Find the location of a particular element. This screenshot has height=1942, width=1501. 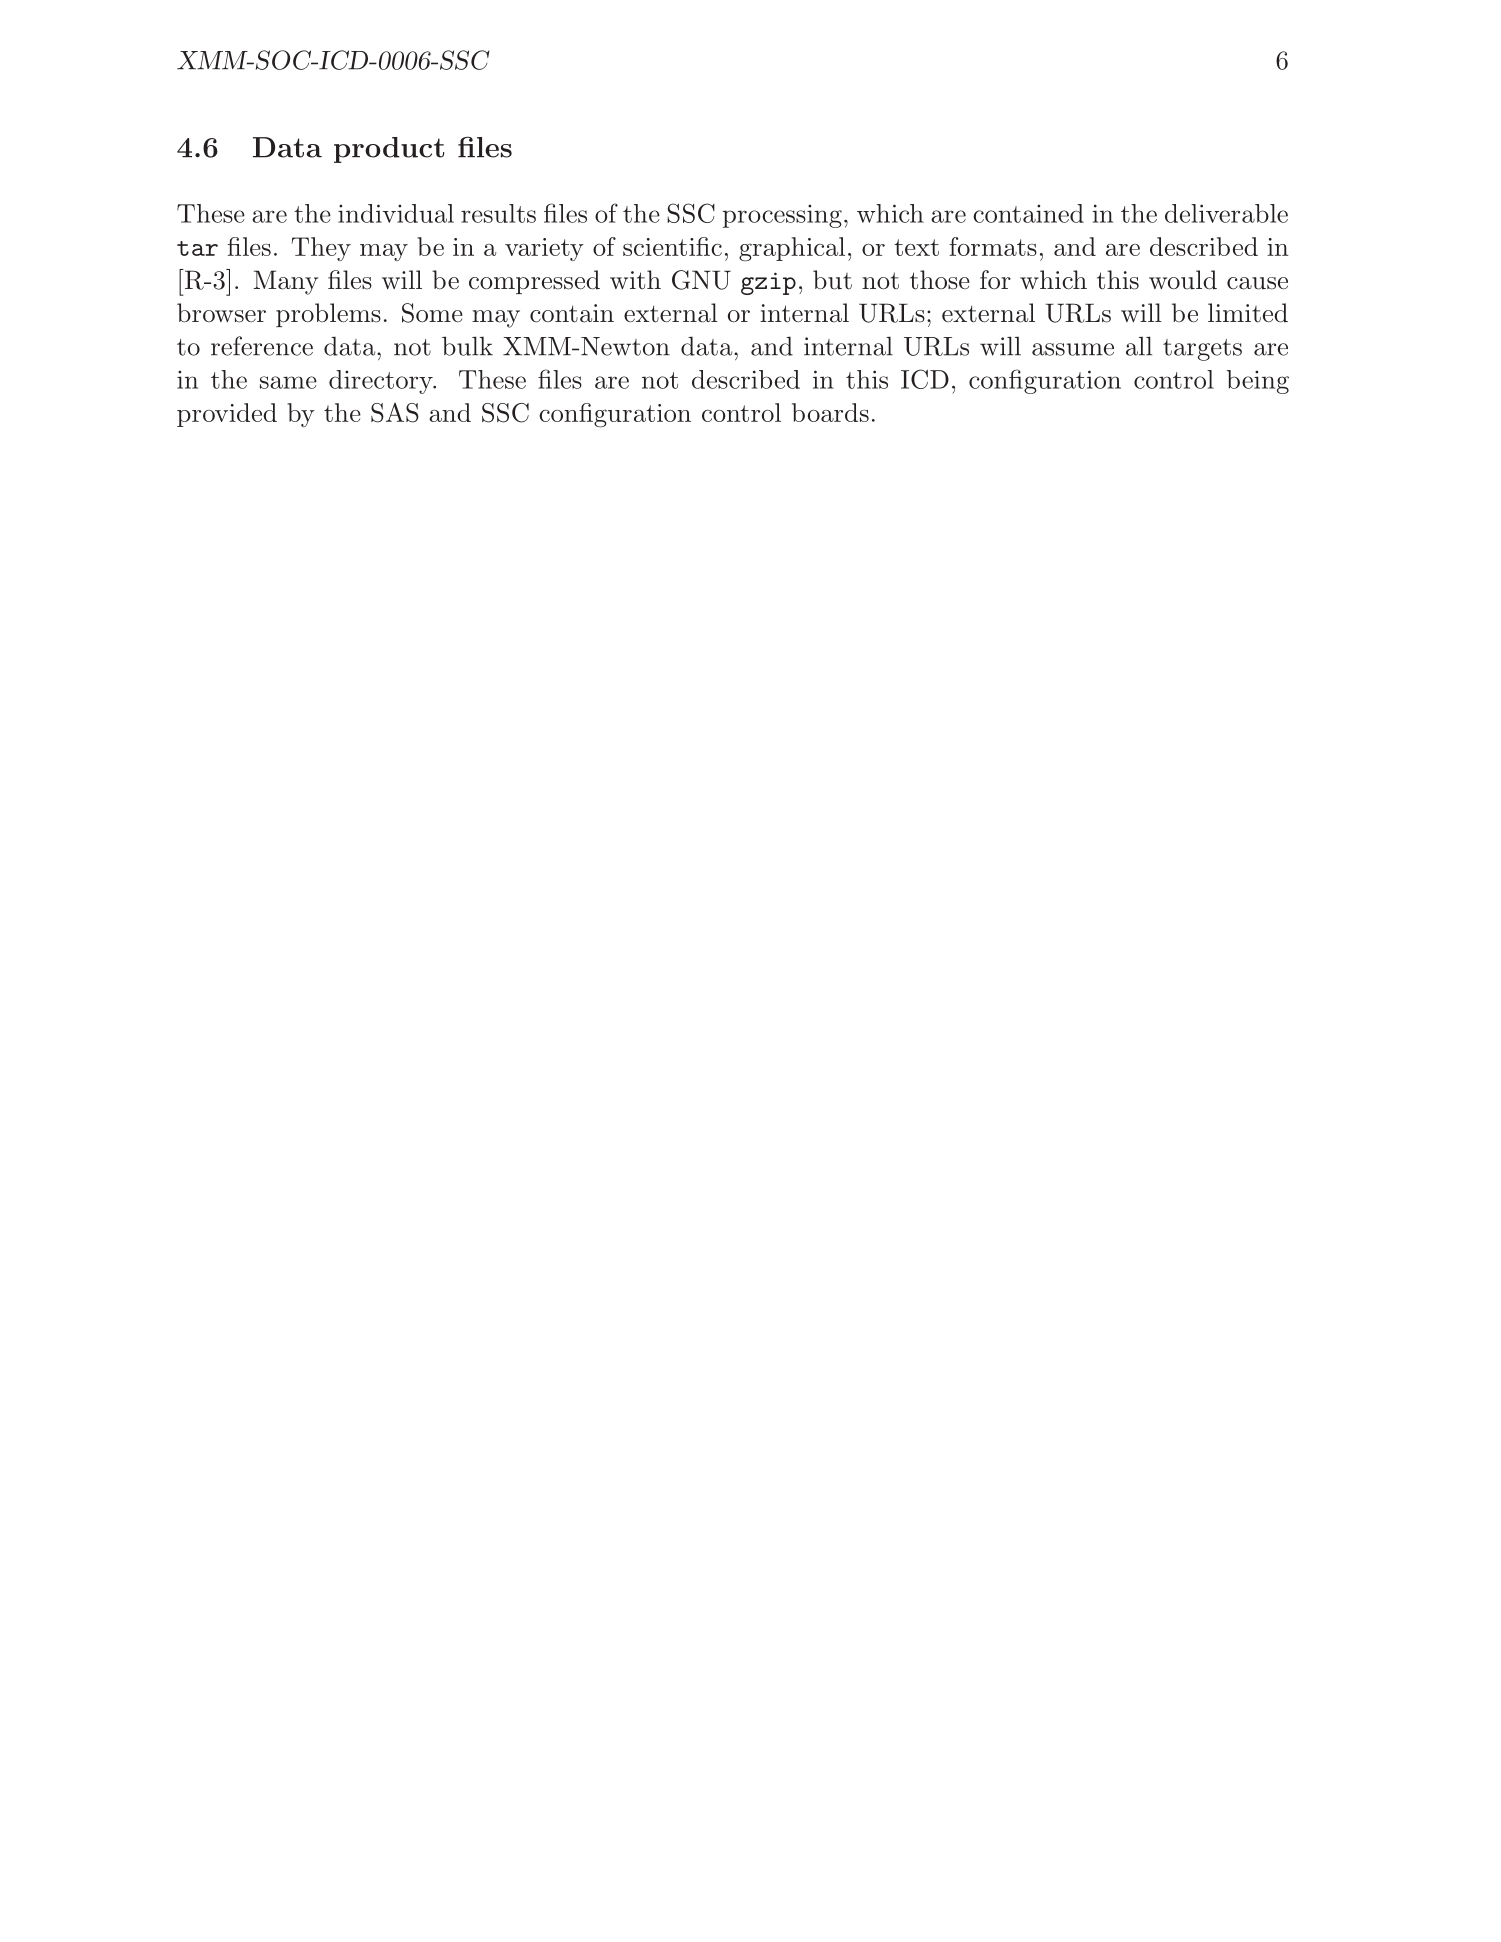

deliverable is located at coordinates (1226, 213).
